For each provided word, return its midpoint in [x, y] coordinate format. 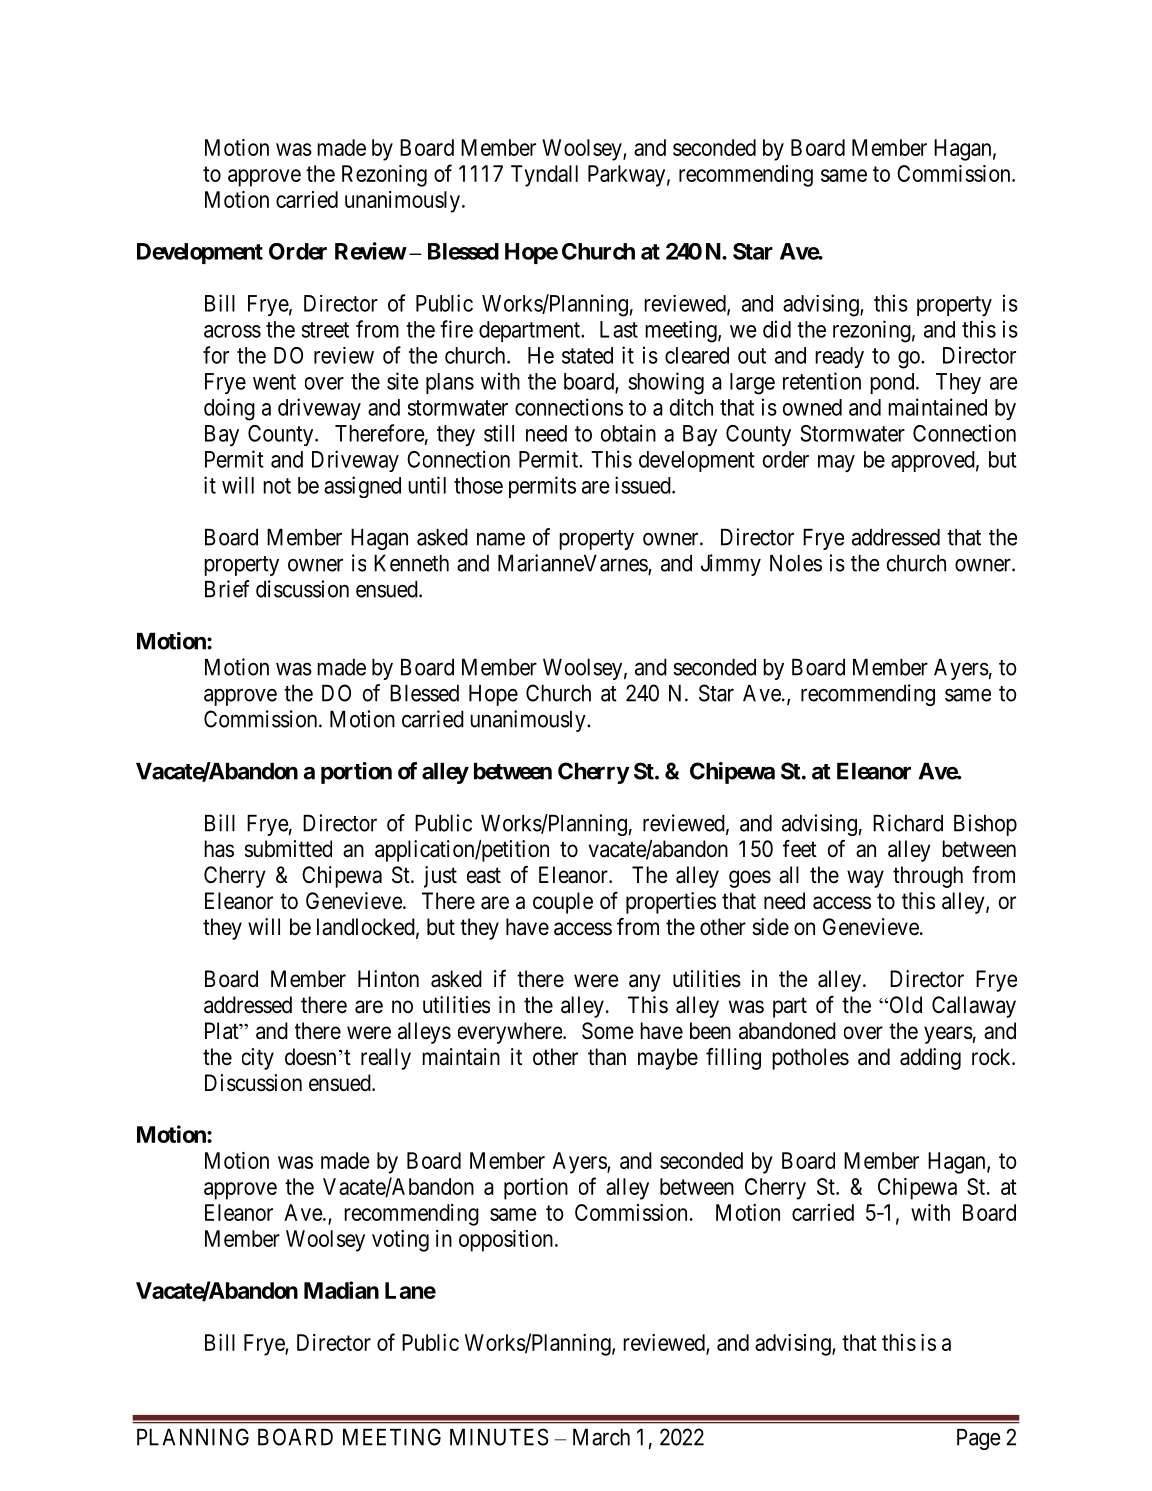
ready [839, 357]
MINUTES [499, 1437]
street [325, 330]
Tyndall [544, 176]
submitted [288, 849]
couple [563, 903]
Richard [908, 823]
